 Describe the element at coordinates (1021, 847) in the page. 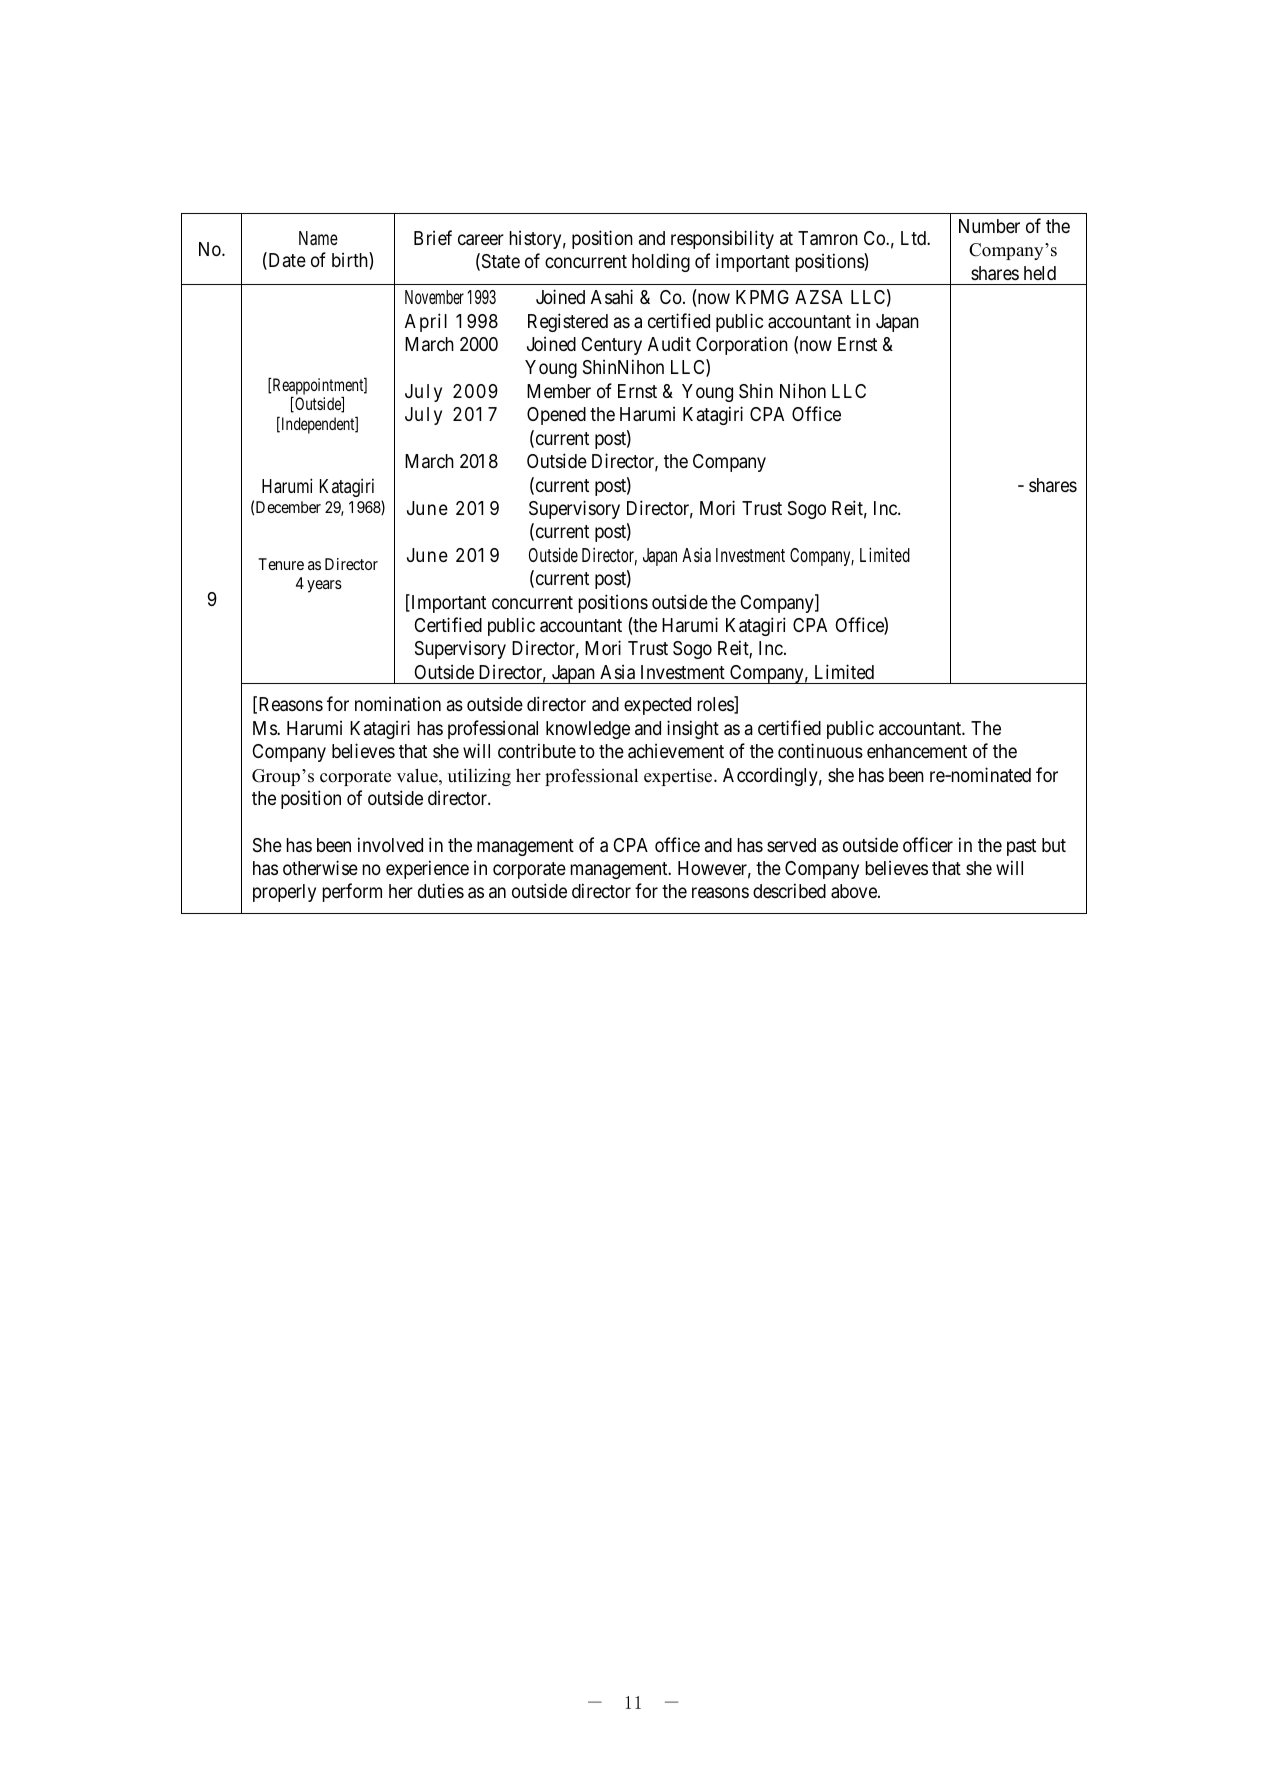

I see `past` at that location.
